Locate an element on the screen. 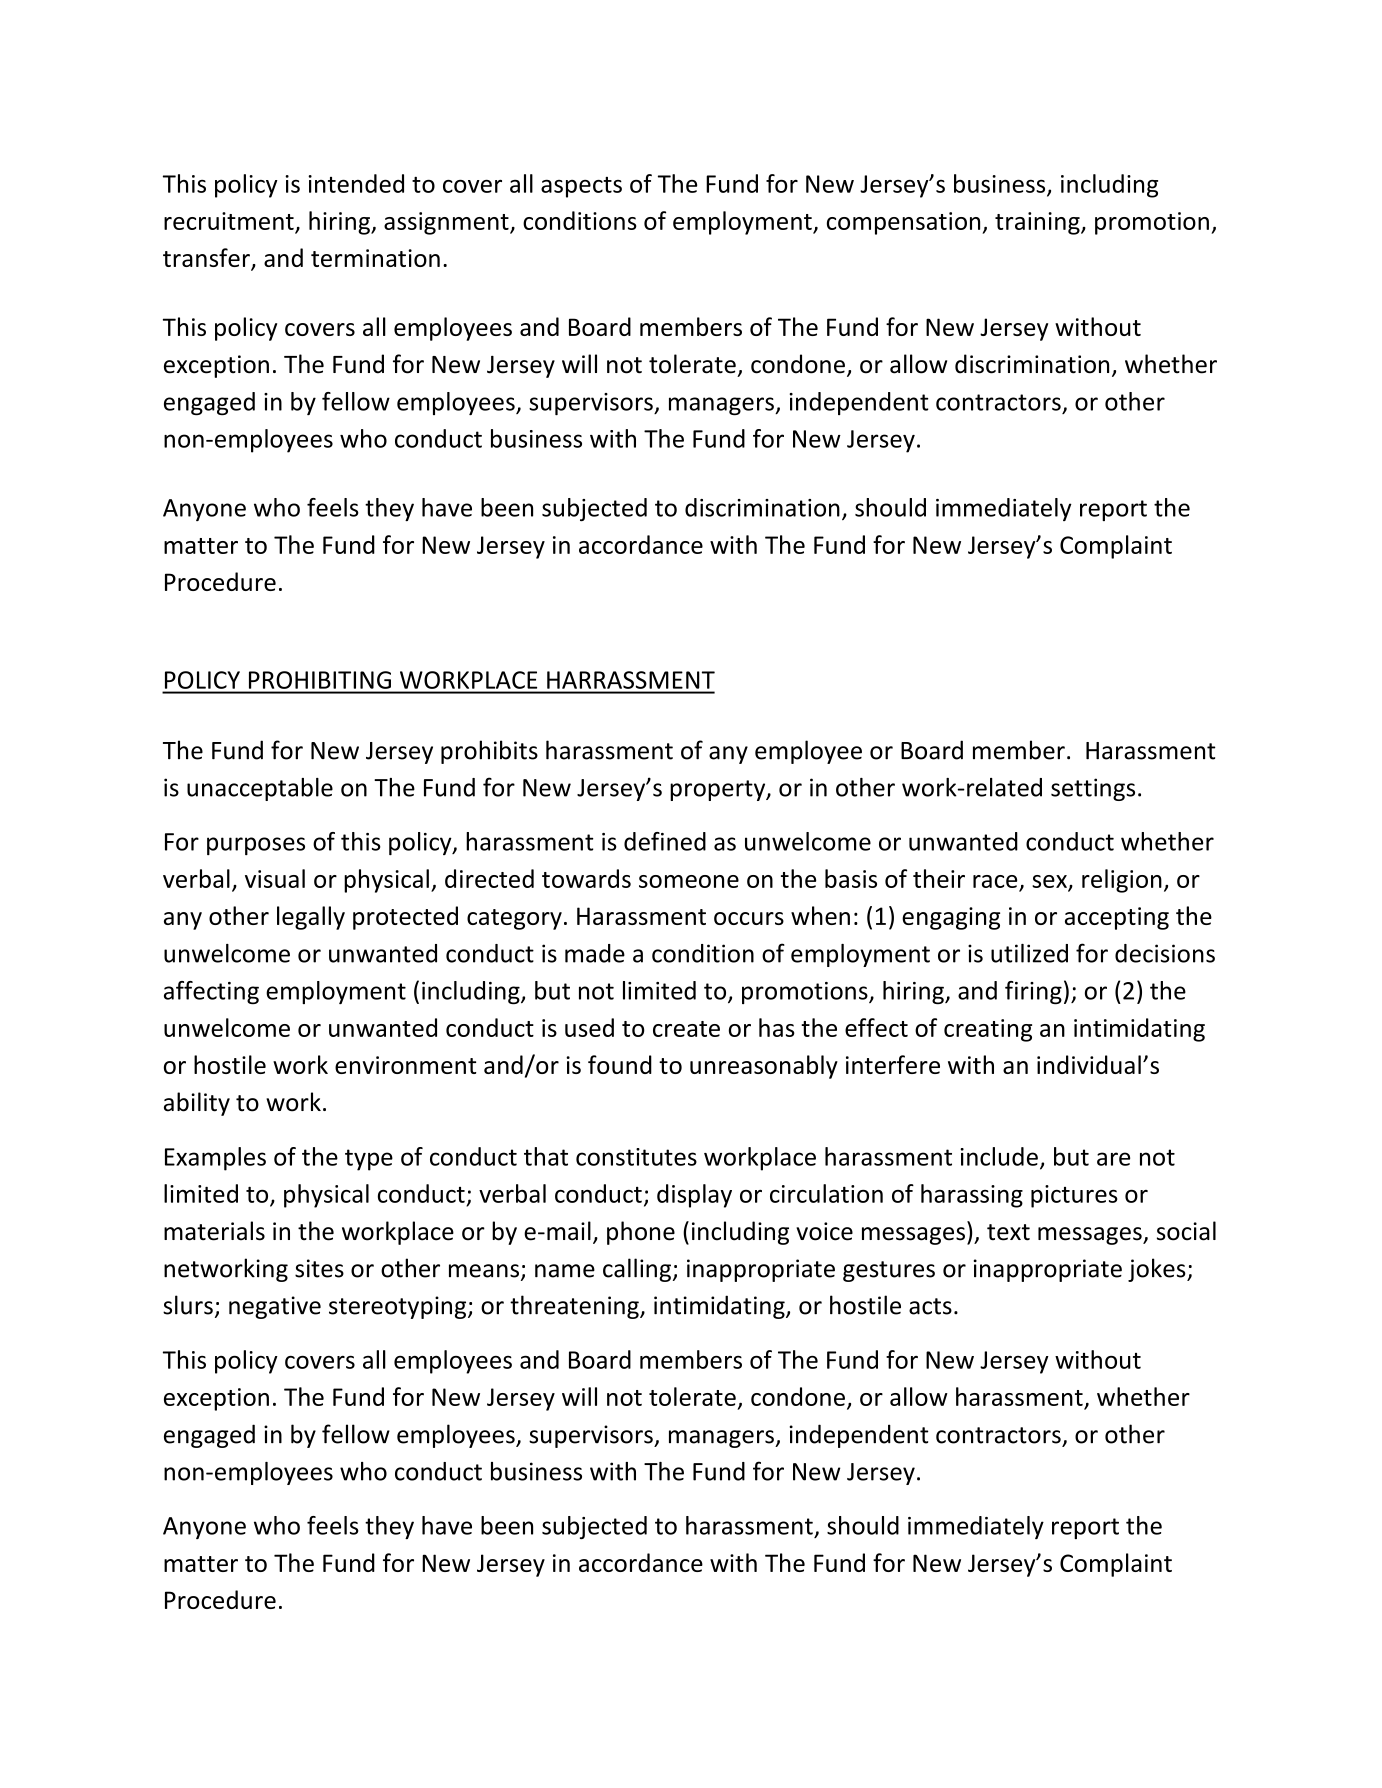  training is located at coordinates (1038, 223).
